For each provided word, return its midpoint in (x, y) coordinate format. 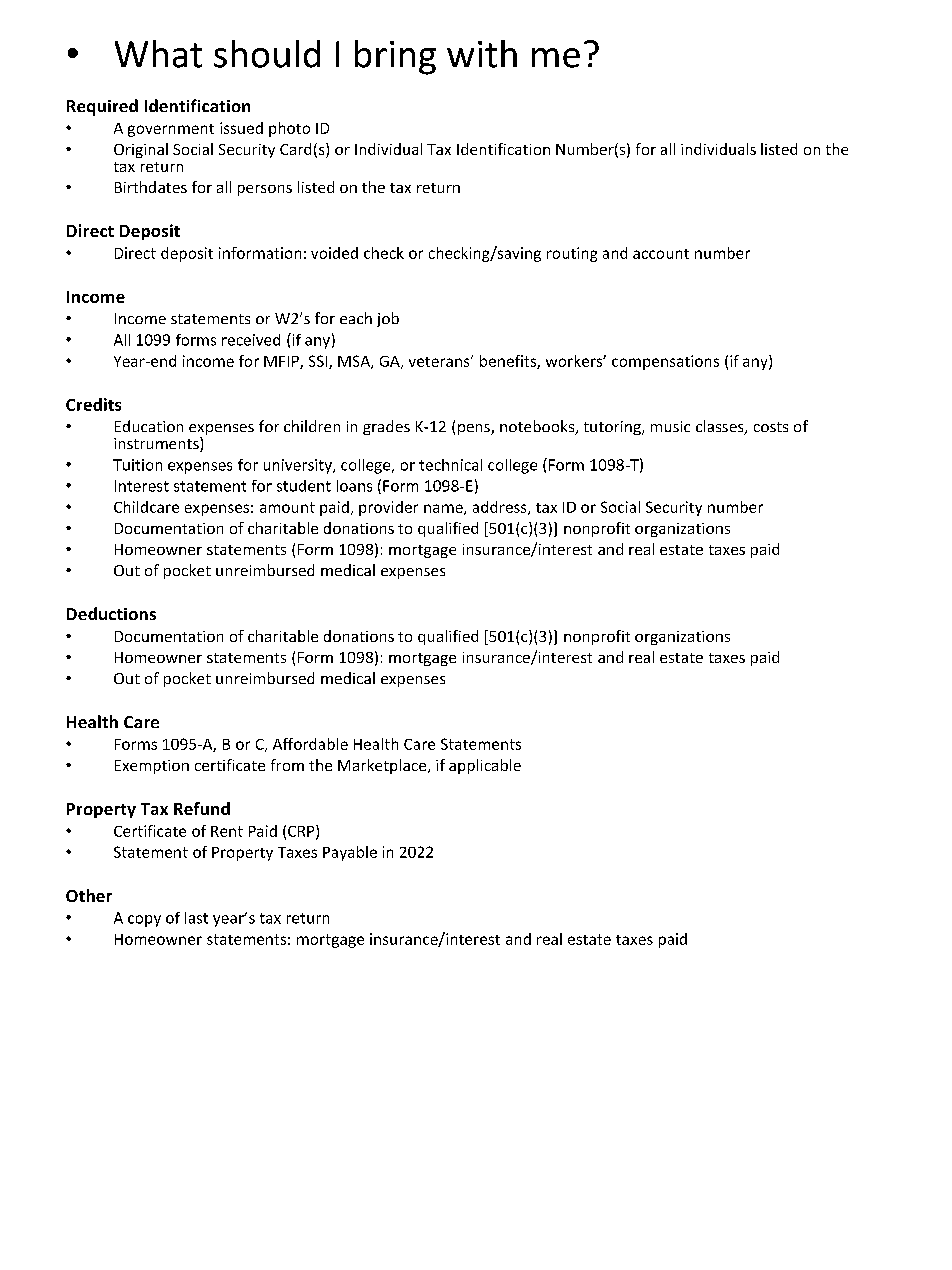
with (482, 54)
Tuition (137, 465)
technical (450, 465)
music (670, 426)
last (196, 918)
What (158, 54)
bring (395, 57)
